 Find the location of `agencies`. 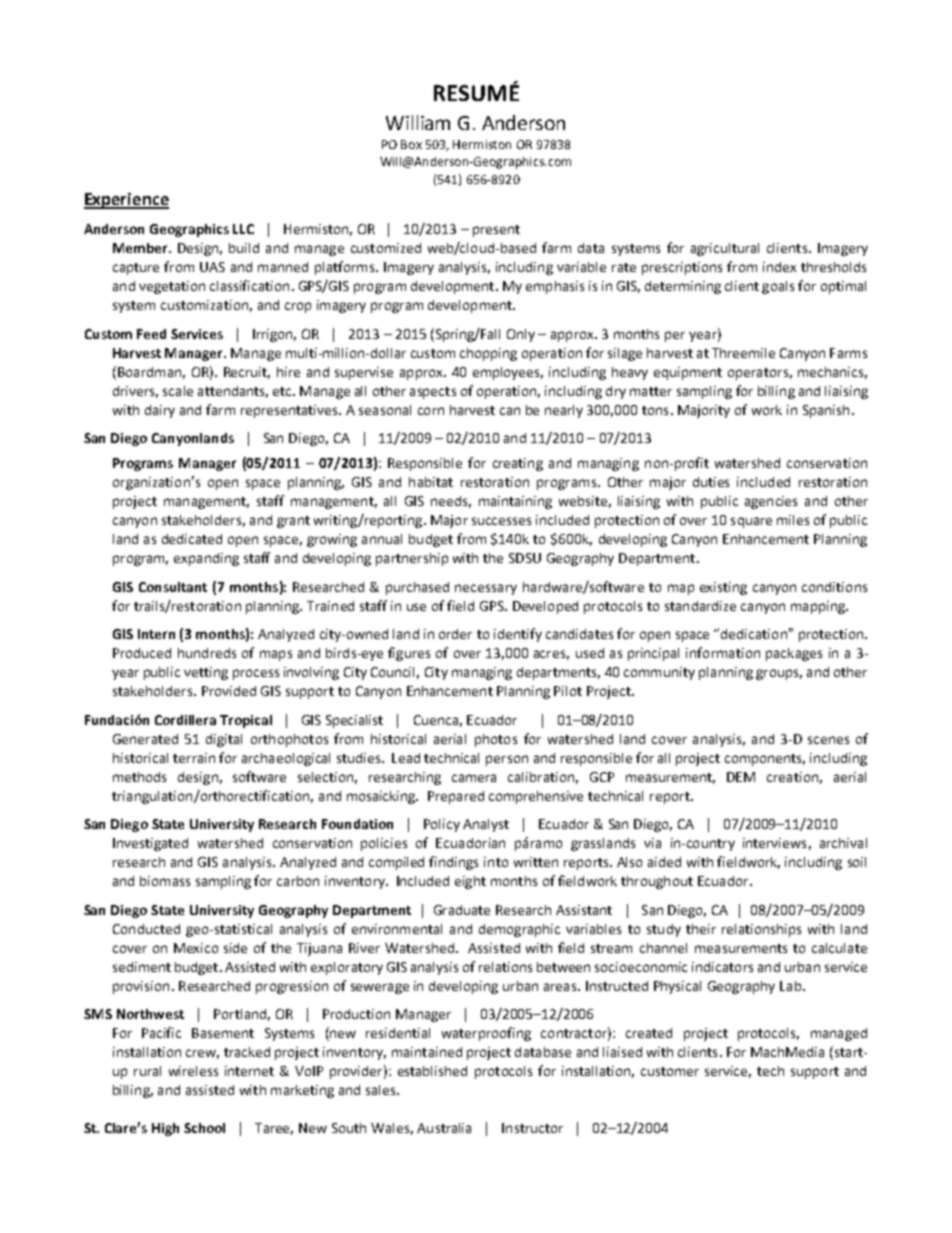

agencies is located at coordinates (771, 502).
